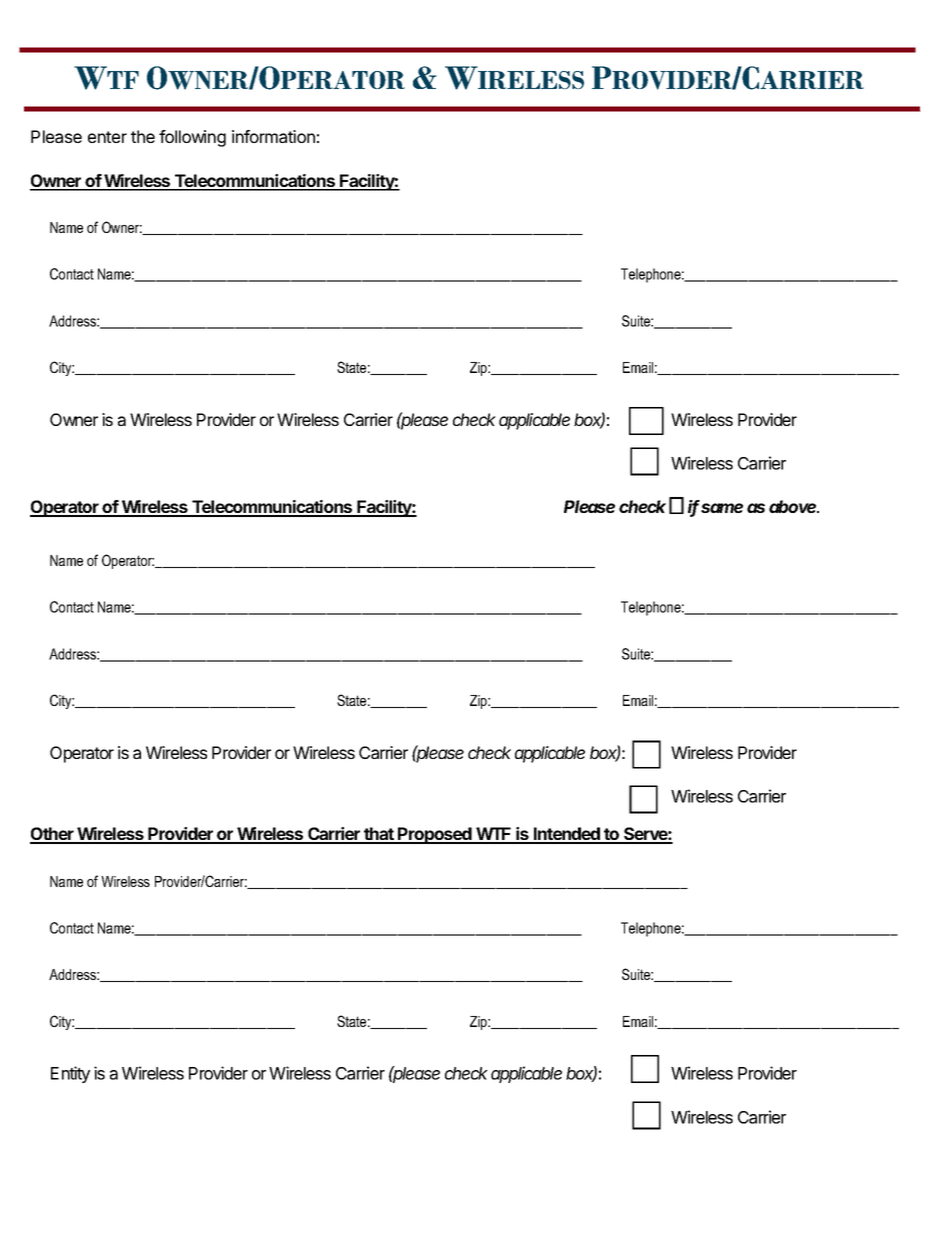 Image resolution: width=952 pixels, height=1233 pixels. What do you see at coordinates (567, 835) in the screenshot?
I see `Intended` at bounding box center [567, 835].
